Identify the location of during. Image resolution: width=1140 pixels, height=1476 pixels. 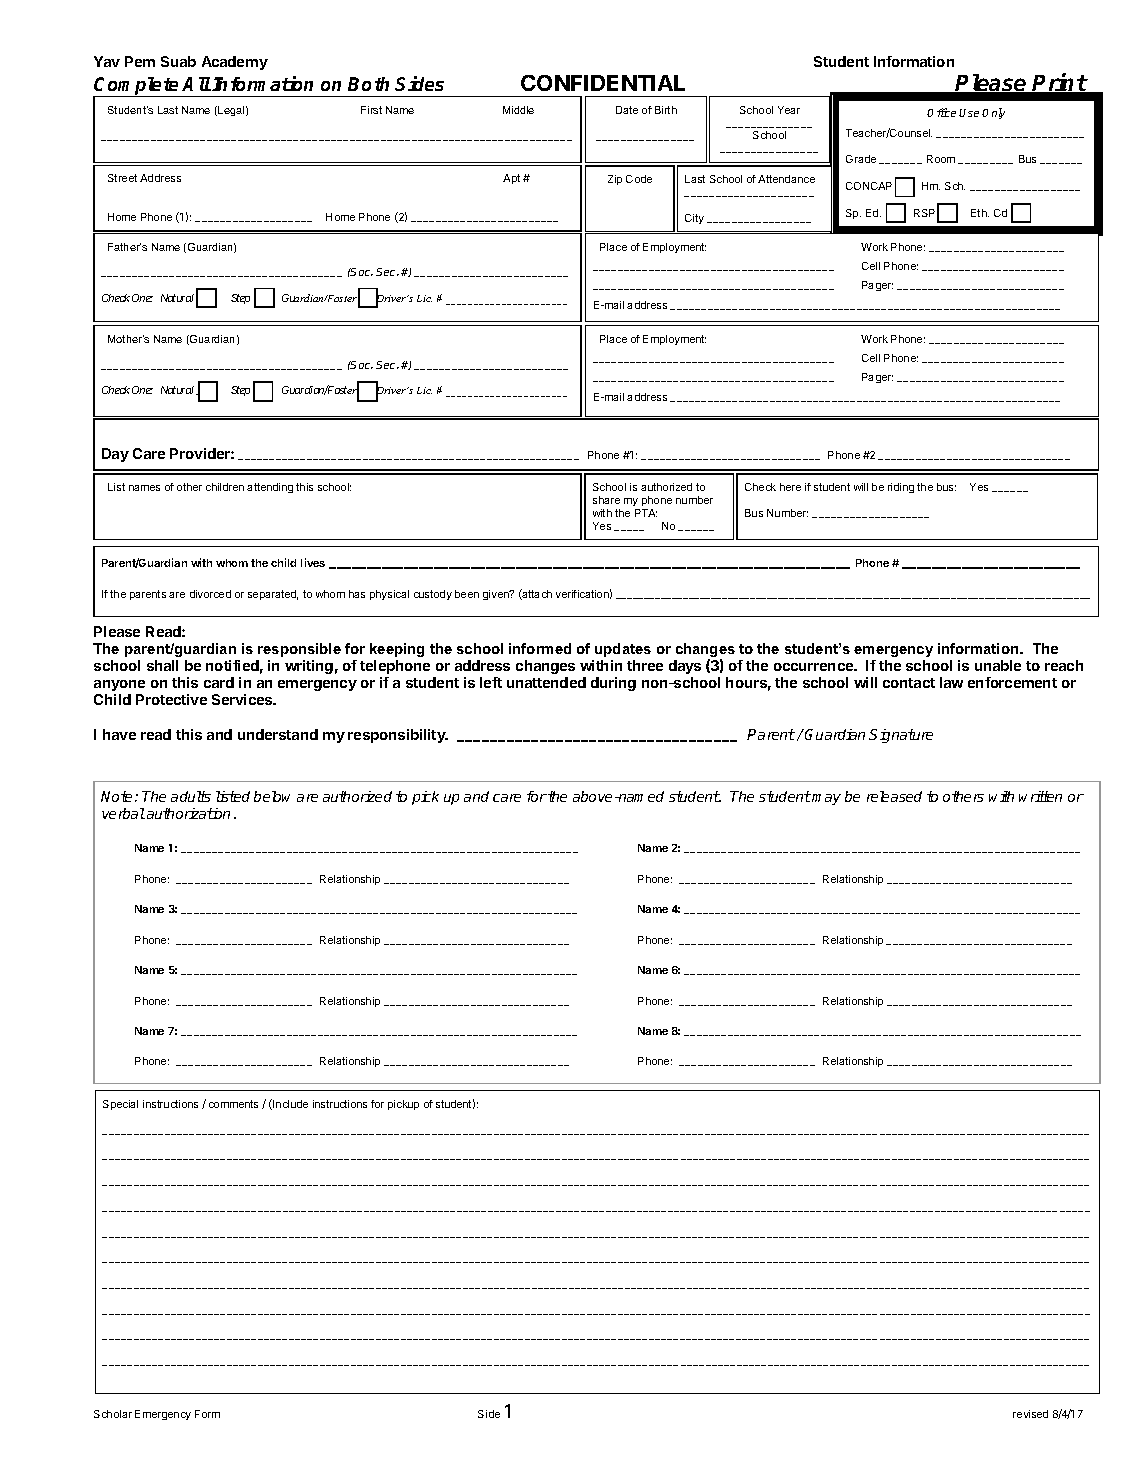
(613, 684).
